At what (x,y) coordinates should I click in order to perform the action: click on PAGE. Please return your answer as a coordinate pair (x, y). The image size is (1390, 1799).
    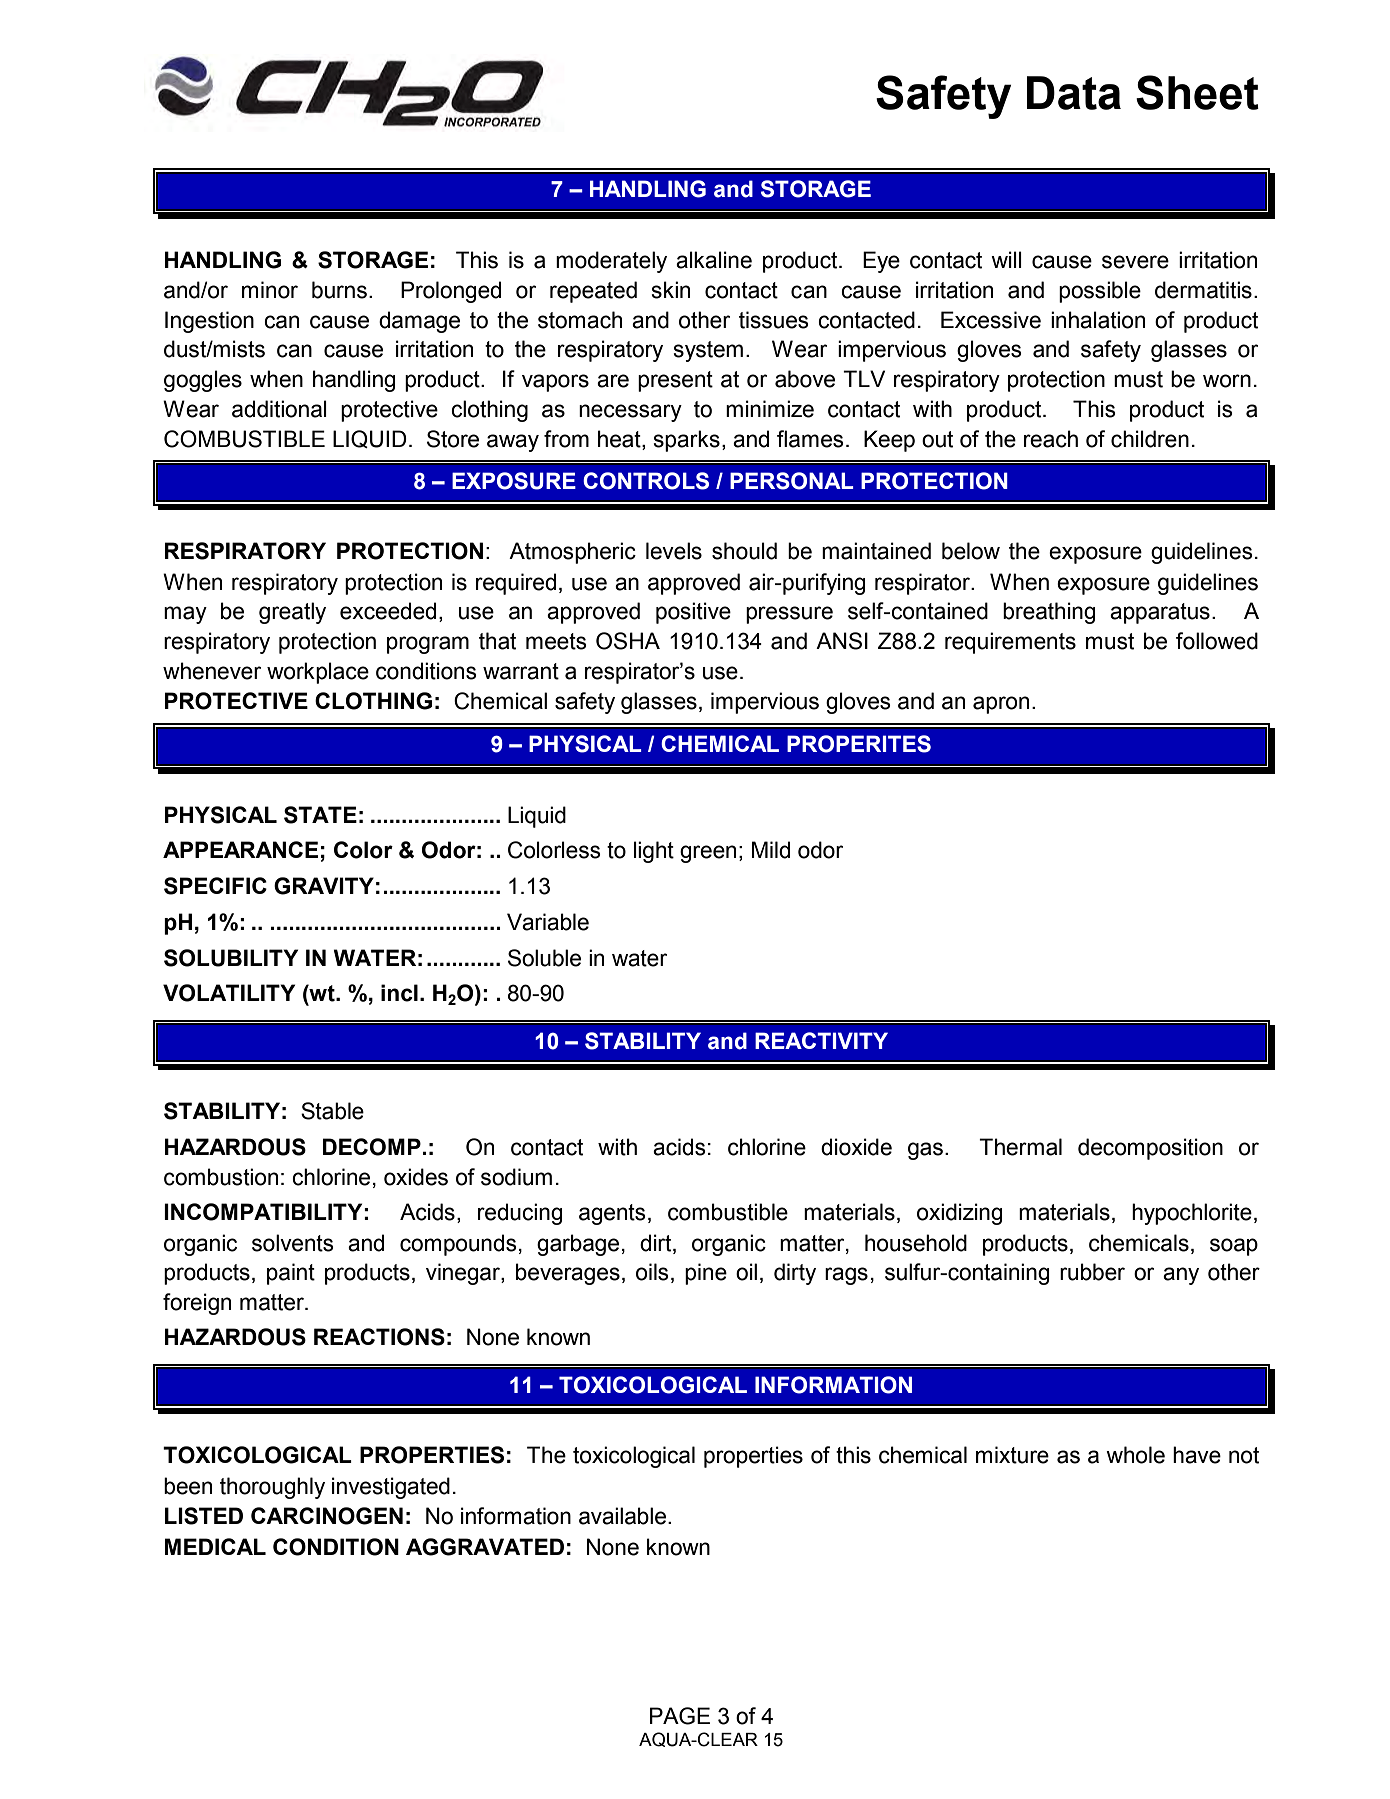
    Looking at the image, I should click on (680, 1716).
